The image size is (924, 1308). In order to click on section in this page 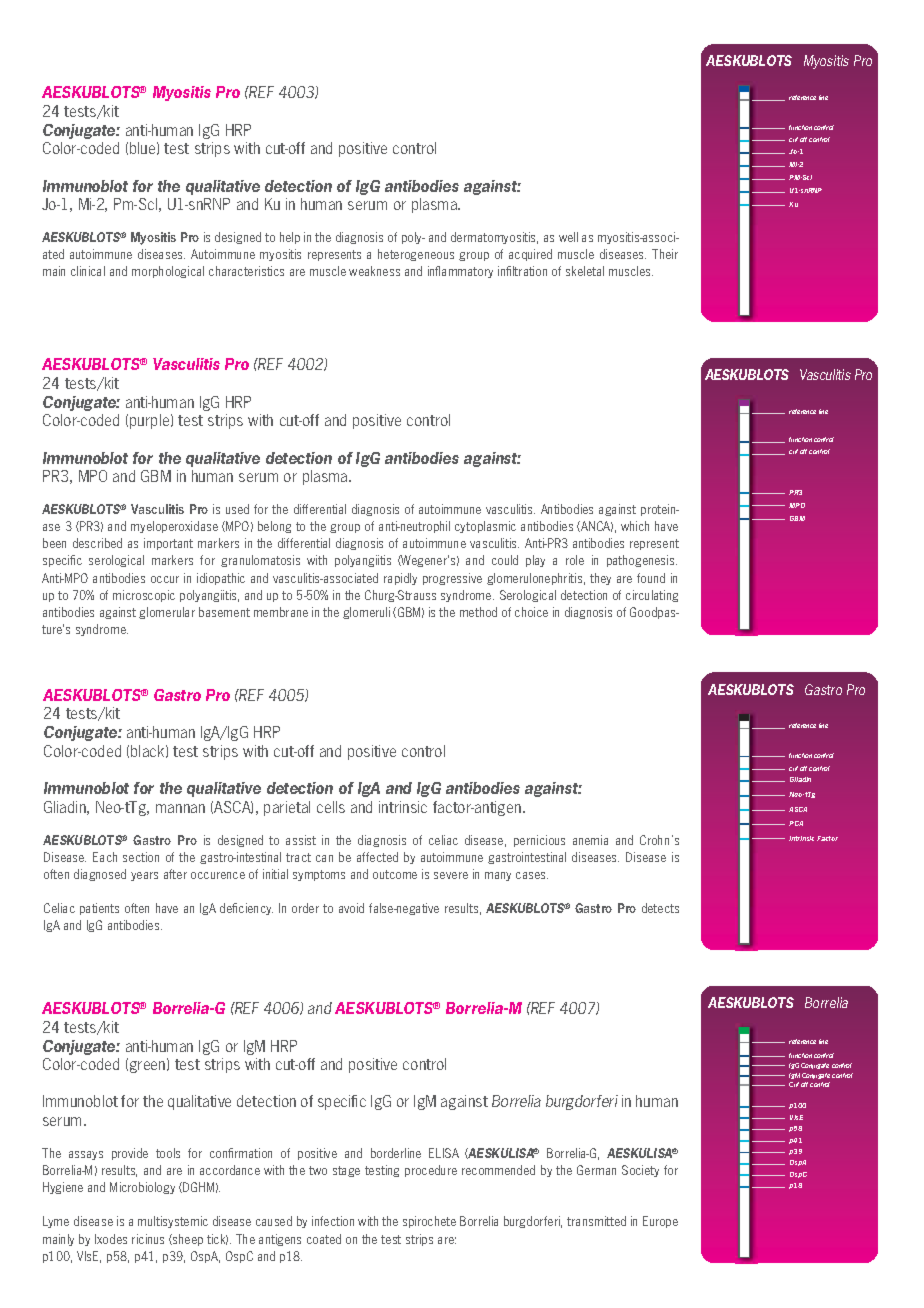, I will do `click(141, 857)`.
